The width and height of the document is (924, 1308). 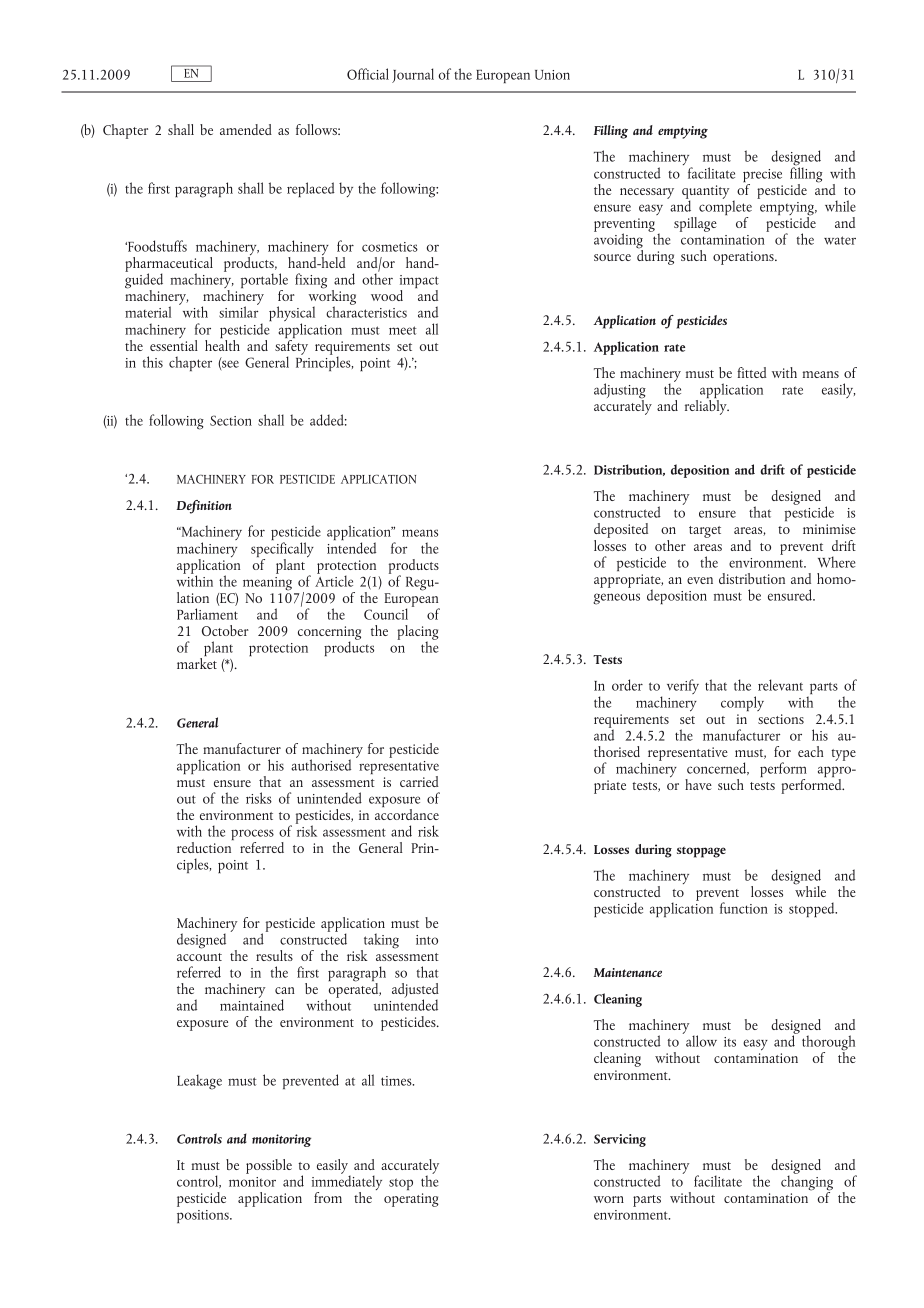 I want to click on into, so click(x=427, y=940).
